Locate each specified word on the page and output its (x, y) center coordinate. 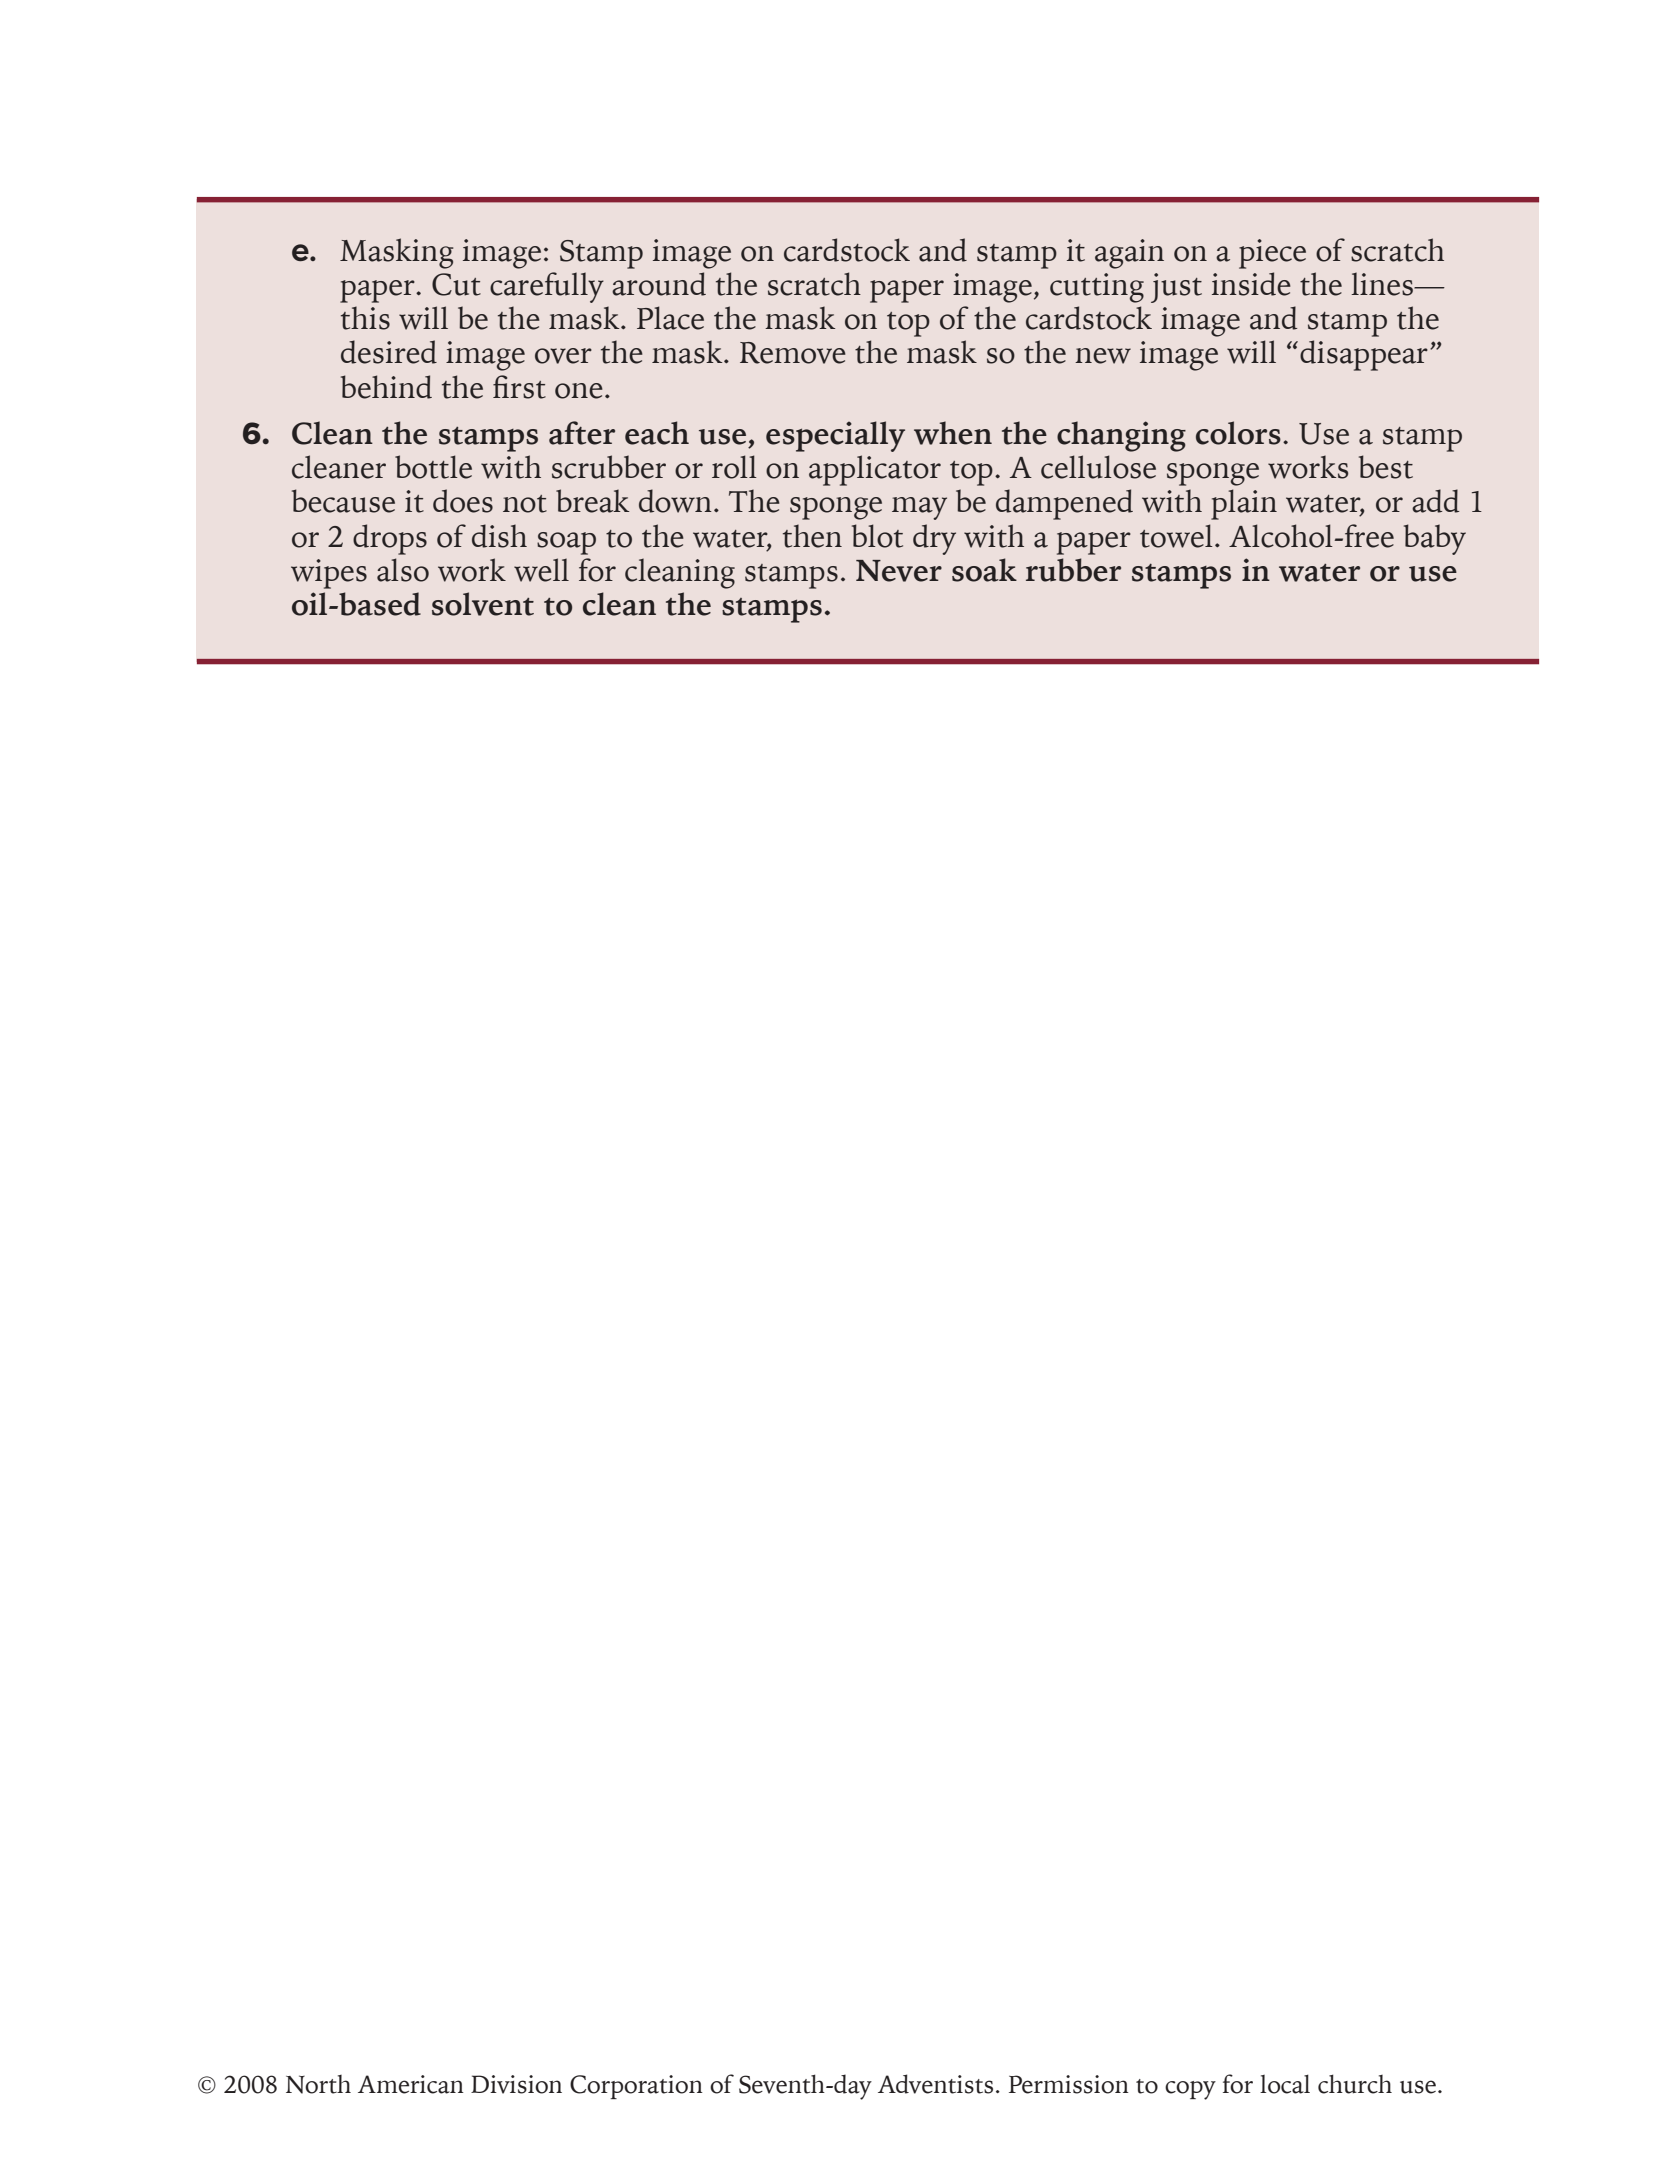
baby (1435, 539)
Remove (793, 353)
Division (516, 2084)
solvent (483, 604)
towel (1176, 536)
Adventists (935, 2084)
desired (389, 352)
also (403, 570)
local (1285, 2084)
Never (899, 571)
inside (1251, 284)
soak (984, 570)
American (411, 2084)
